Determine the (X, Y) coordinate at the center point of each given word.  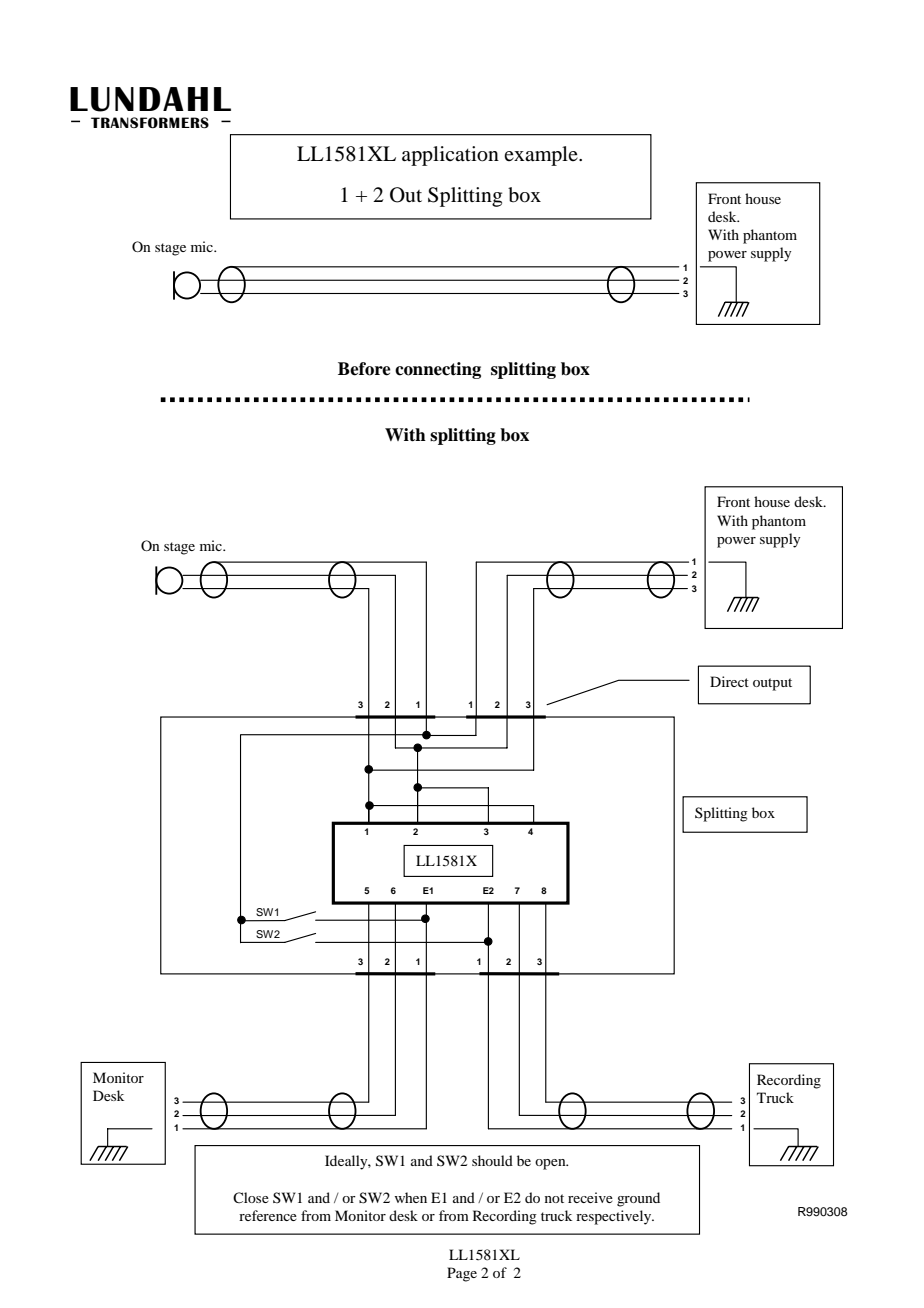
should (492, 1160)
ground (638, 1199)
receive (590, 1197)
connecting (438, 370)
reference (268, 1215)
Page (462, 1274)
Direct (729, 681)
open (551, 1164)
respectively (615, 1217)
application (450, 156)
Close (251, 1197)
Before (364, 369)
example (542, 156)
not (554, 1198)
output (772, 684)
